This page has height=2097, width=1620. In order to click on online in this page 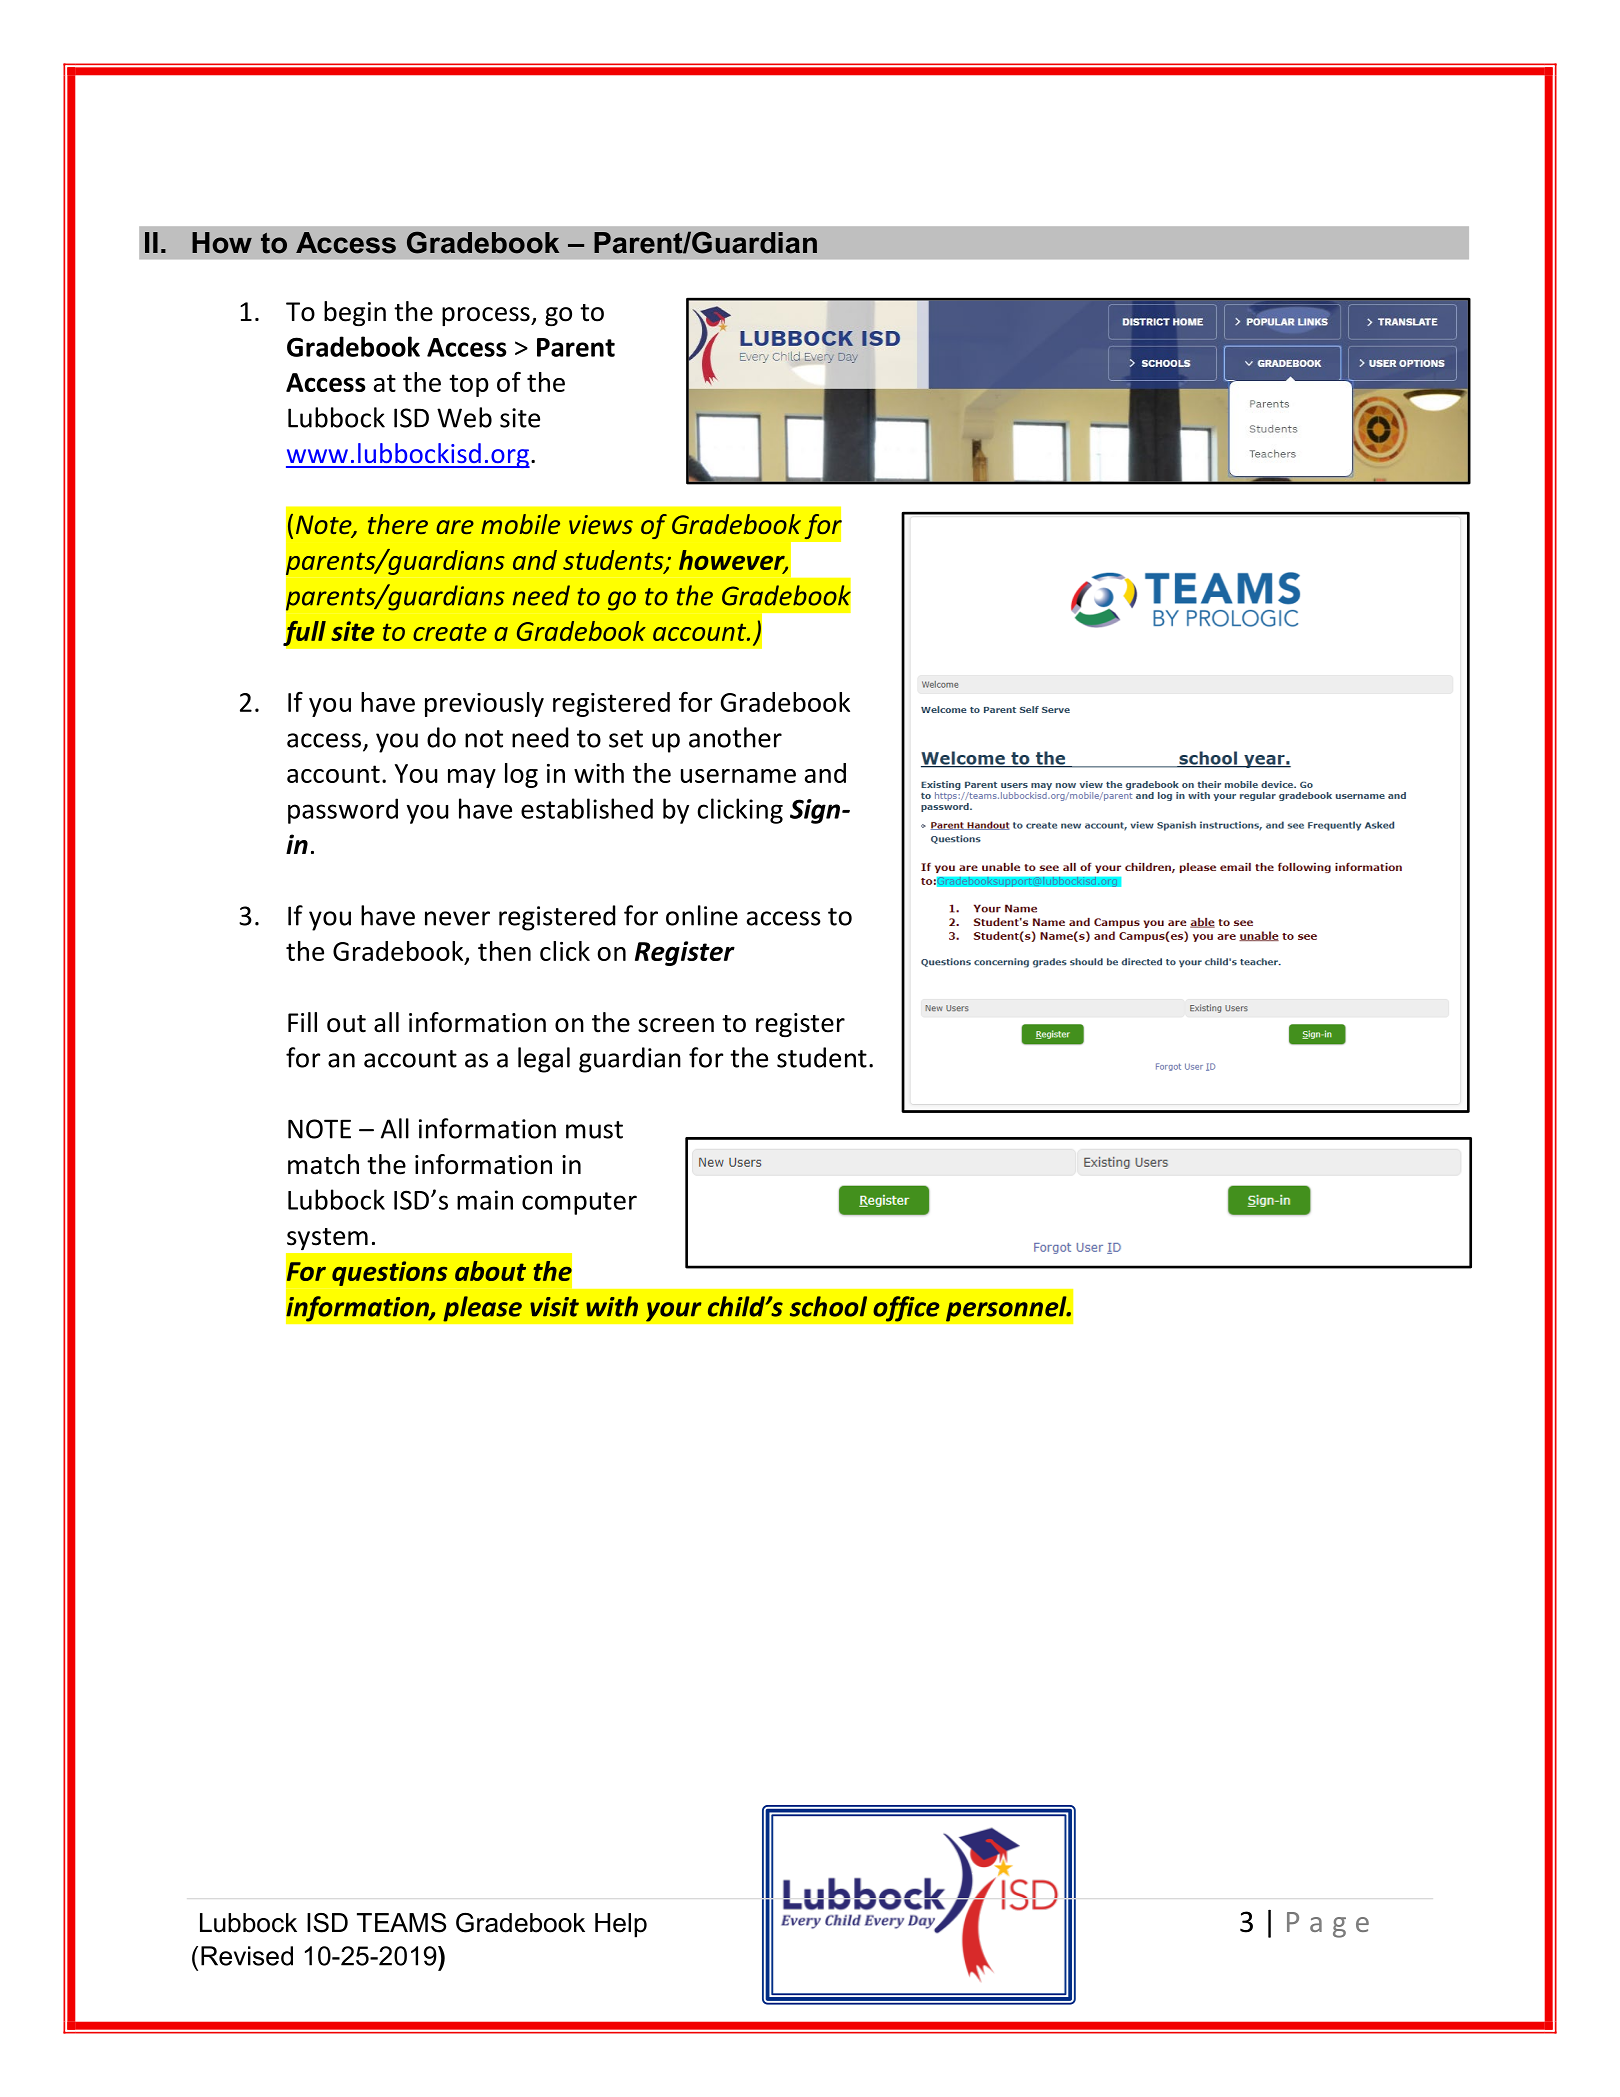, I will do `click(702, 915)`.
